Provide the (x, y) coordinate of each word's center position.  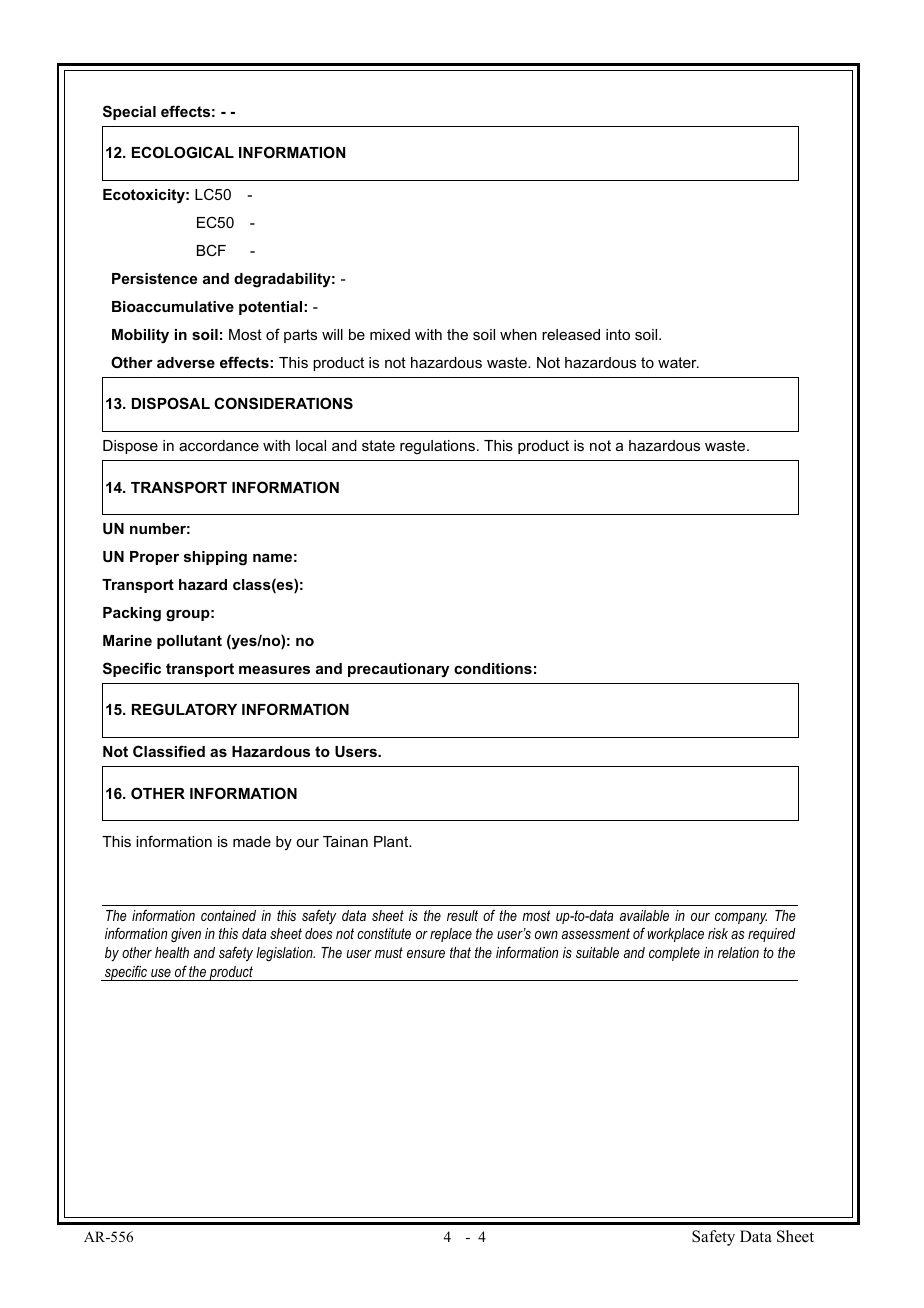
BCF (211, 250)
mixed (390, 334)
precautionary (398, 670)
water (678, 362)
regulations (437, 447)
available (644, 915)
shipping (215, 558)
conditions (493, 668)
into (618, 334)
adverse (186, 362)
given (186, 935)
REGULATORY (184, 709)
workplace (675, 935)
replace (451, 935)
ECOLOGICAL (183, 152)
